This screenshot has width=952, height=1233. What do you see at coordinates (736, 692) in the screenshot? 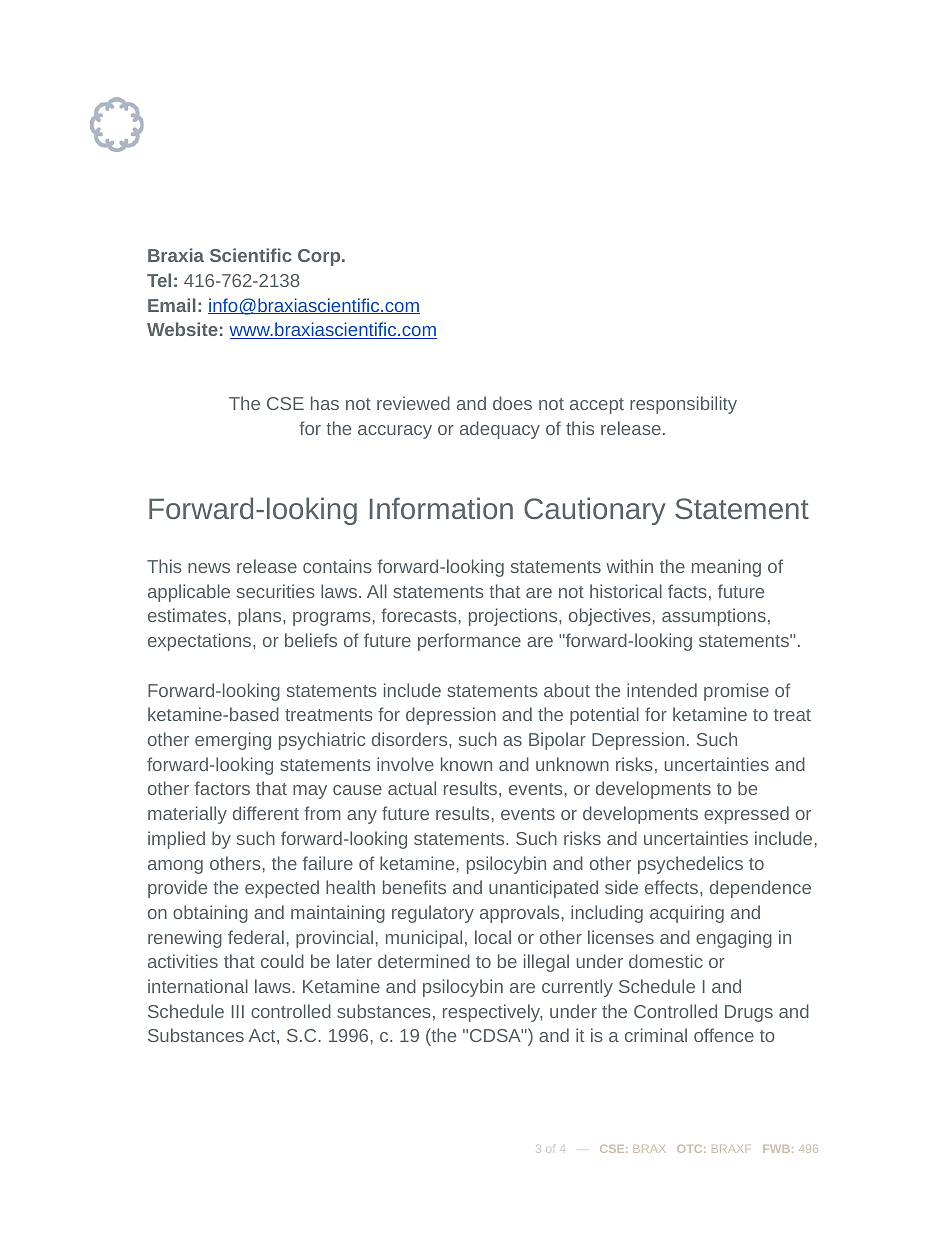
I see `promise` at bounding box center [736, 692].
